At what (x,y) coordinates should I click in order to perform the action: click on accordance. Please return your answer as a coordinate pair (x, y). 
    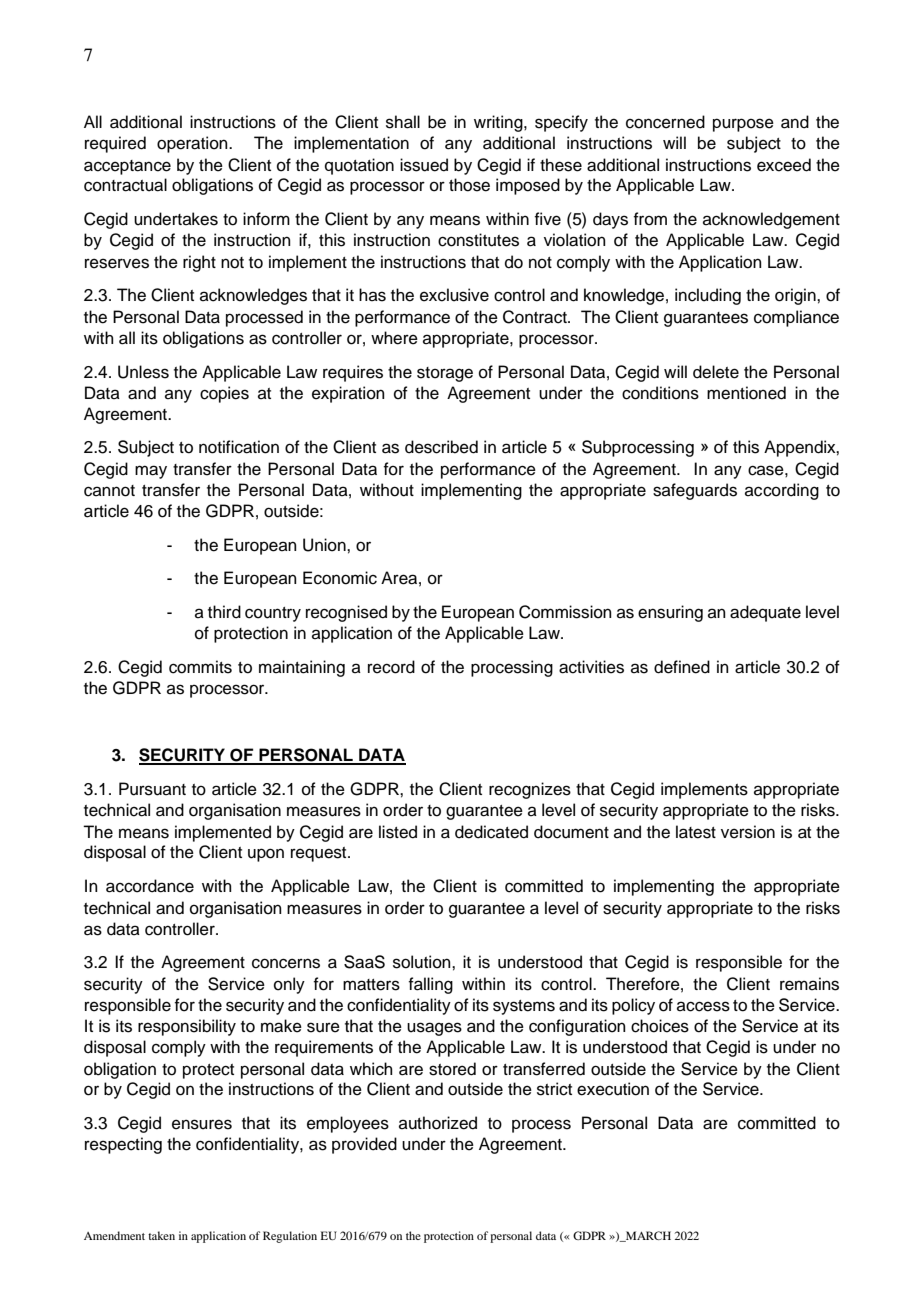
    Looking at the image, I should click on (150, 886).
